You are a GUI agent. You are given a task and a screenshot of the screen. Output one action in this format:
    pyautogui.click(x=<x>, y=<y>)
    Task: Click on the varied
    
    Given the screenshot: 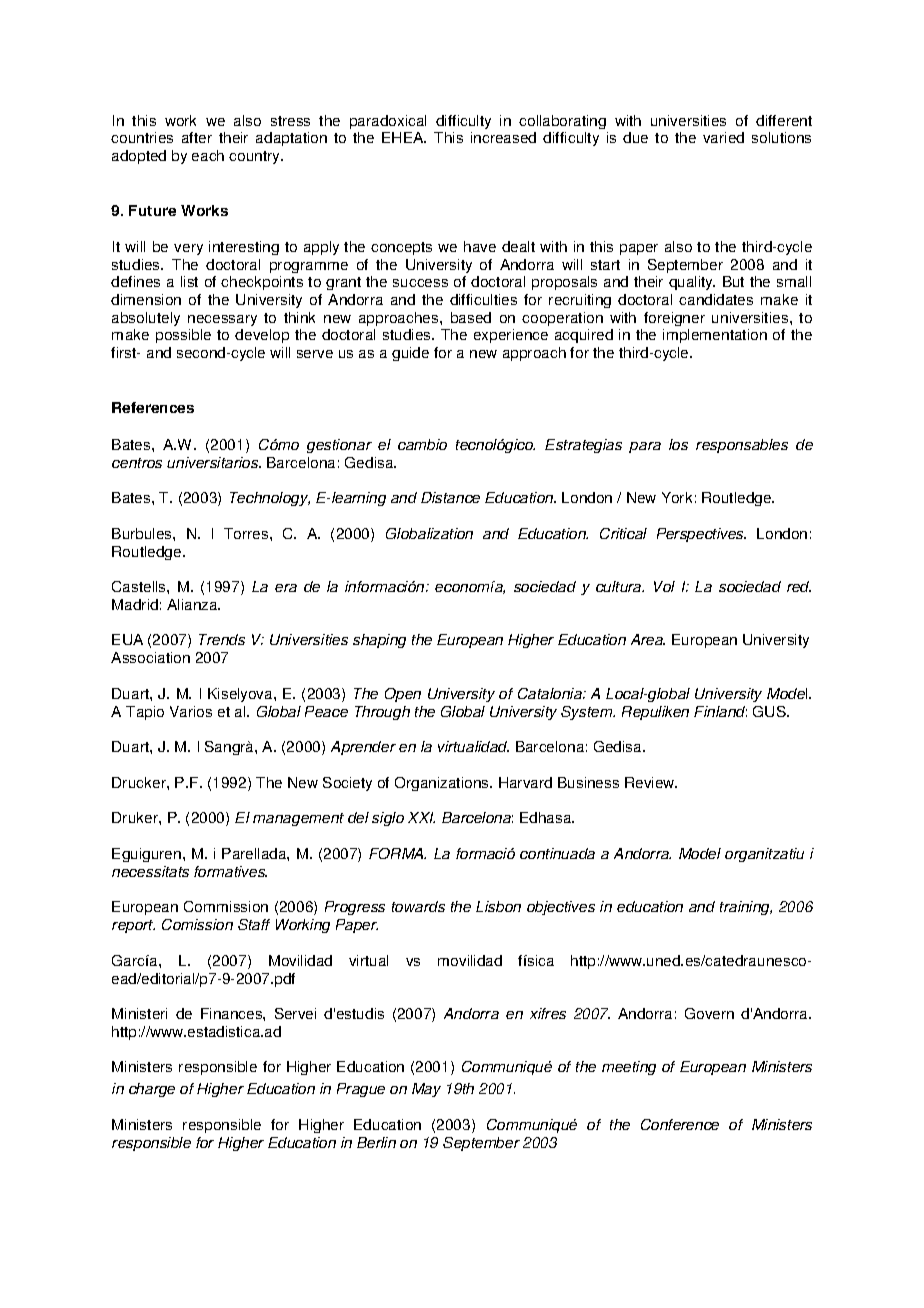 What is the action you would take?
    pyautogui.click(x=723, y=137)
